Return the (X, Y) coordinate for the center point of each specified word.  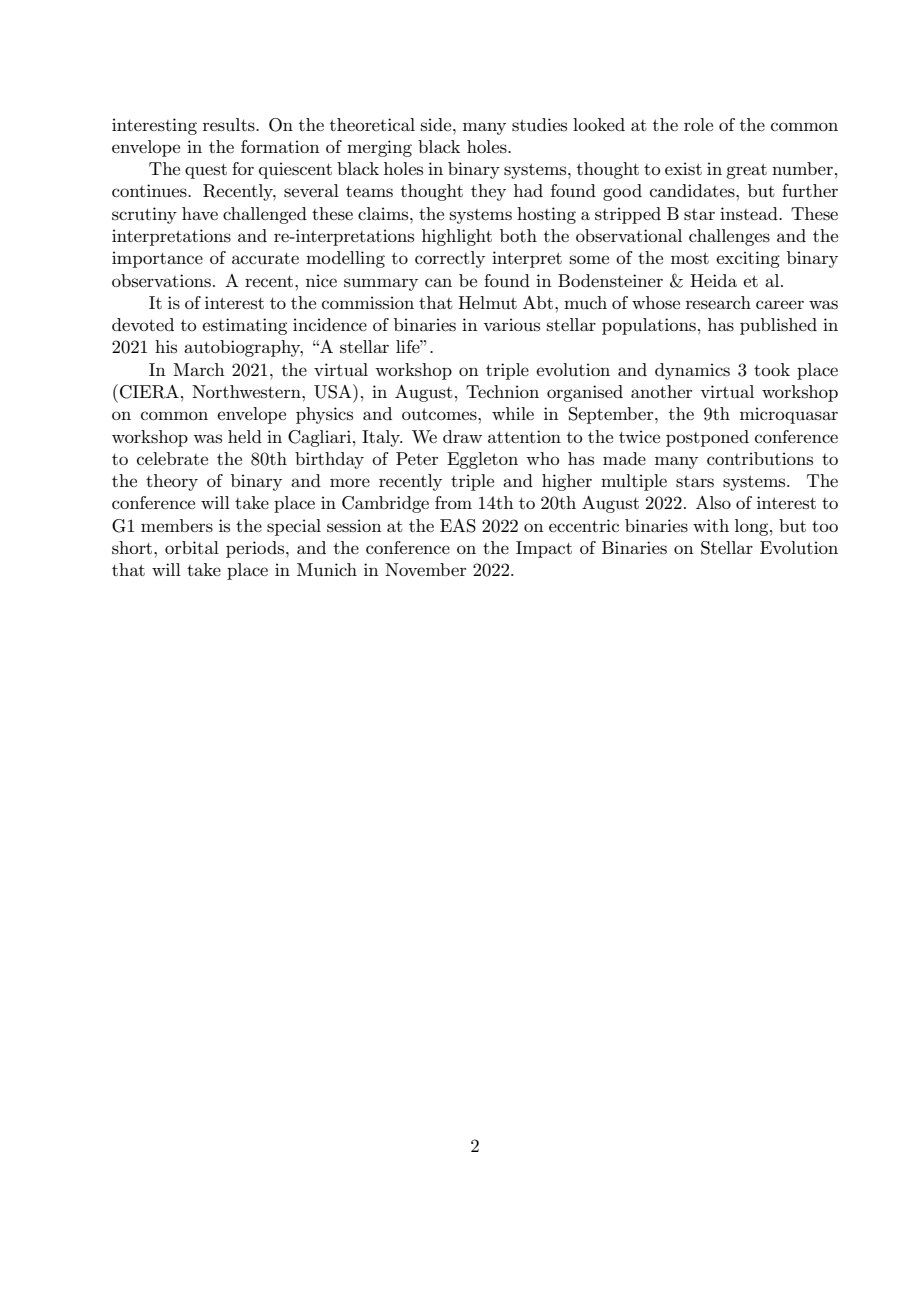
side (437, 124)
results (230, 125)
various (511, 324)
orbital (192, 547)
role (698, 124)
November (425, 569)
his (166, 346)
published (778, 326)
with (711, 525)
